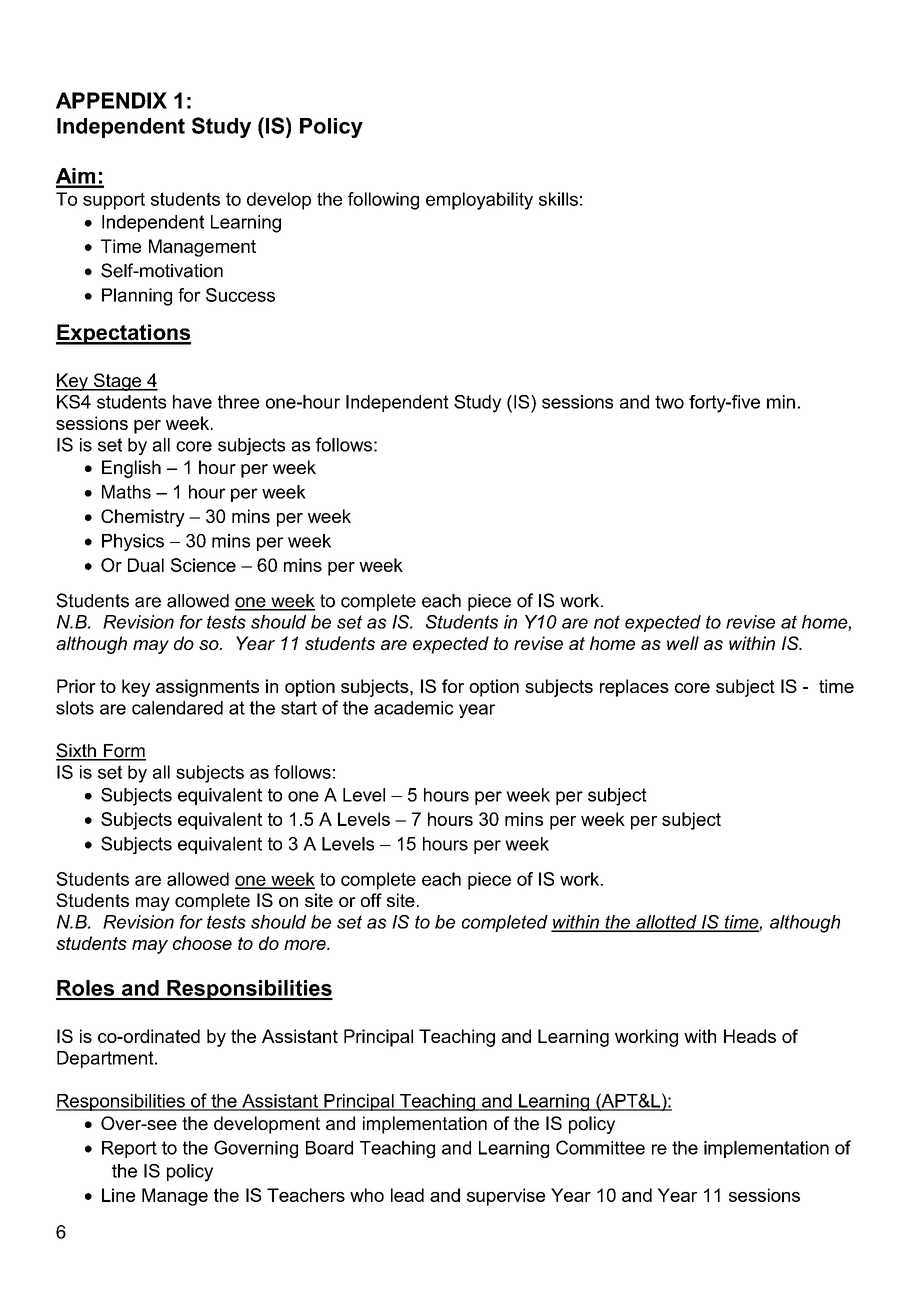  What do you see at coordinates (207, 688) in the screenshot?
I see `assignments` at bounding box center [207, 688].
